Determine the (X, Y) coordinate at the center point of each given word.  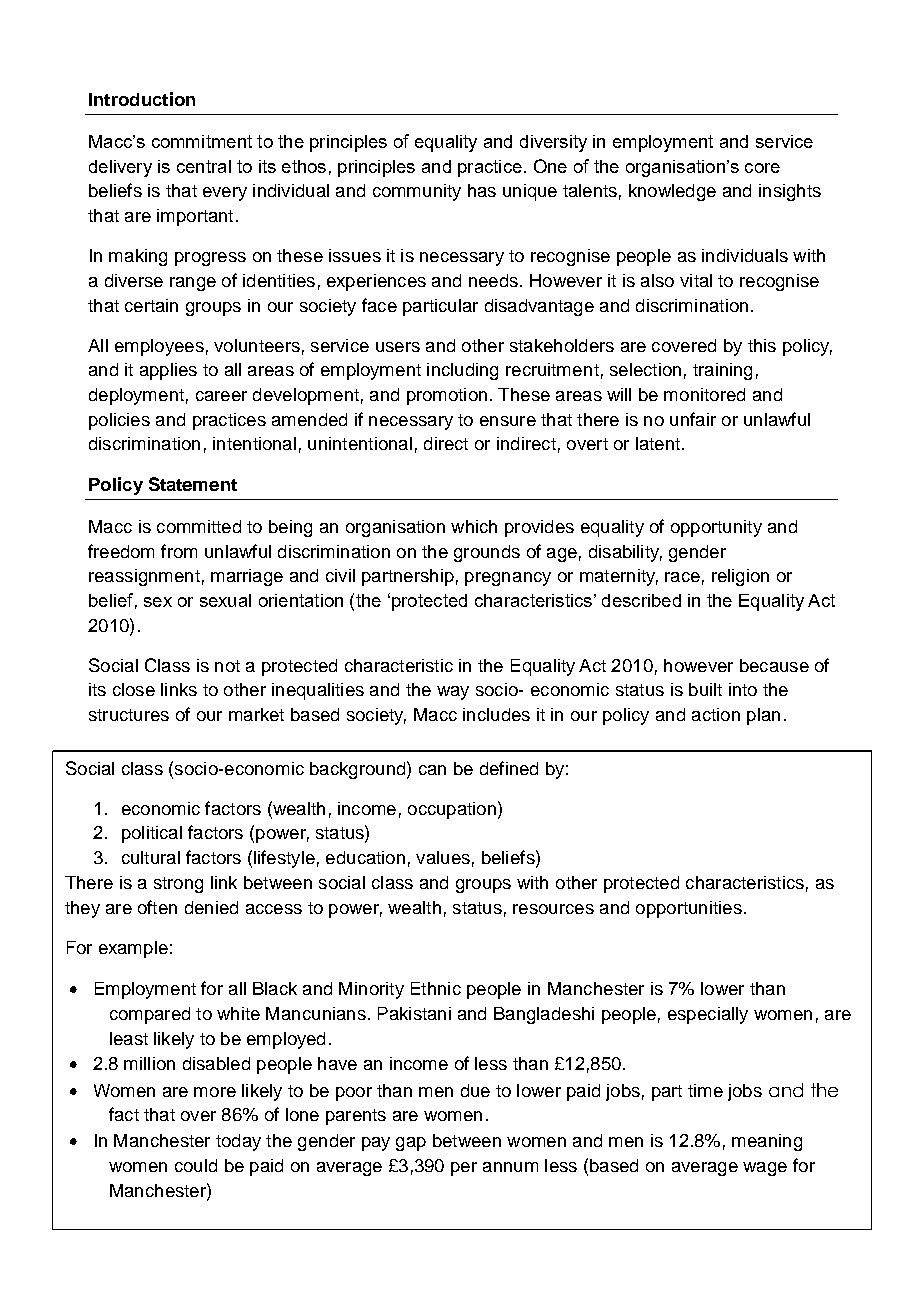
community (417, 192)
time (705, 1090)
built (705, 689)
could (196, 1165)
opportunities (689, 909)
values (443, 857)
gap (411, 1144)
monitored (704, 394)
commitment (202, 141)
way (453, 693)
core (762, 168)
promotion (447, 396)
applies (168, 371)
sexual (225, 600)
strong (178, 885)
